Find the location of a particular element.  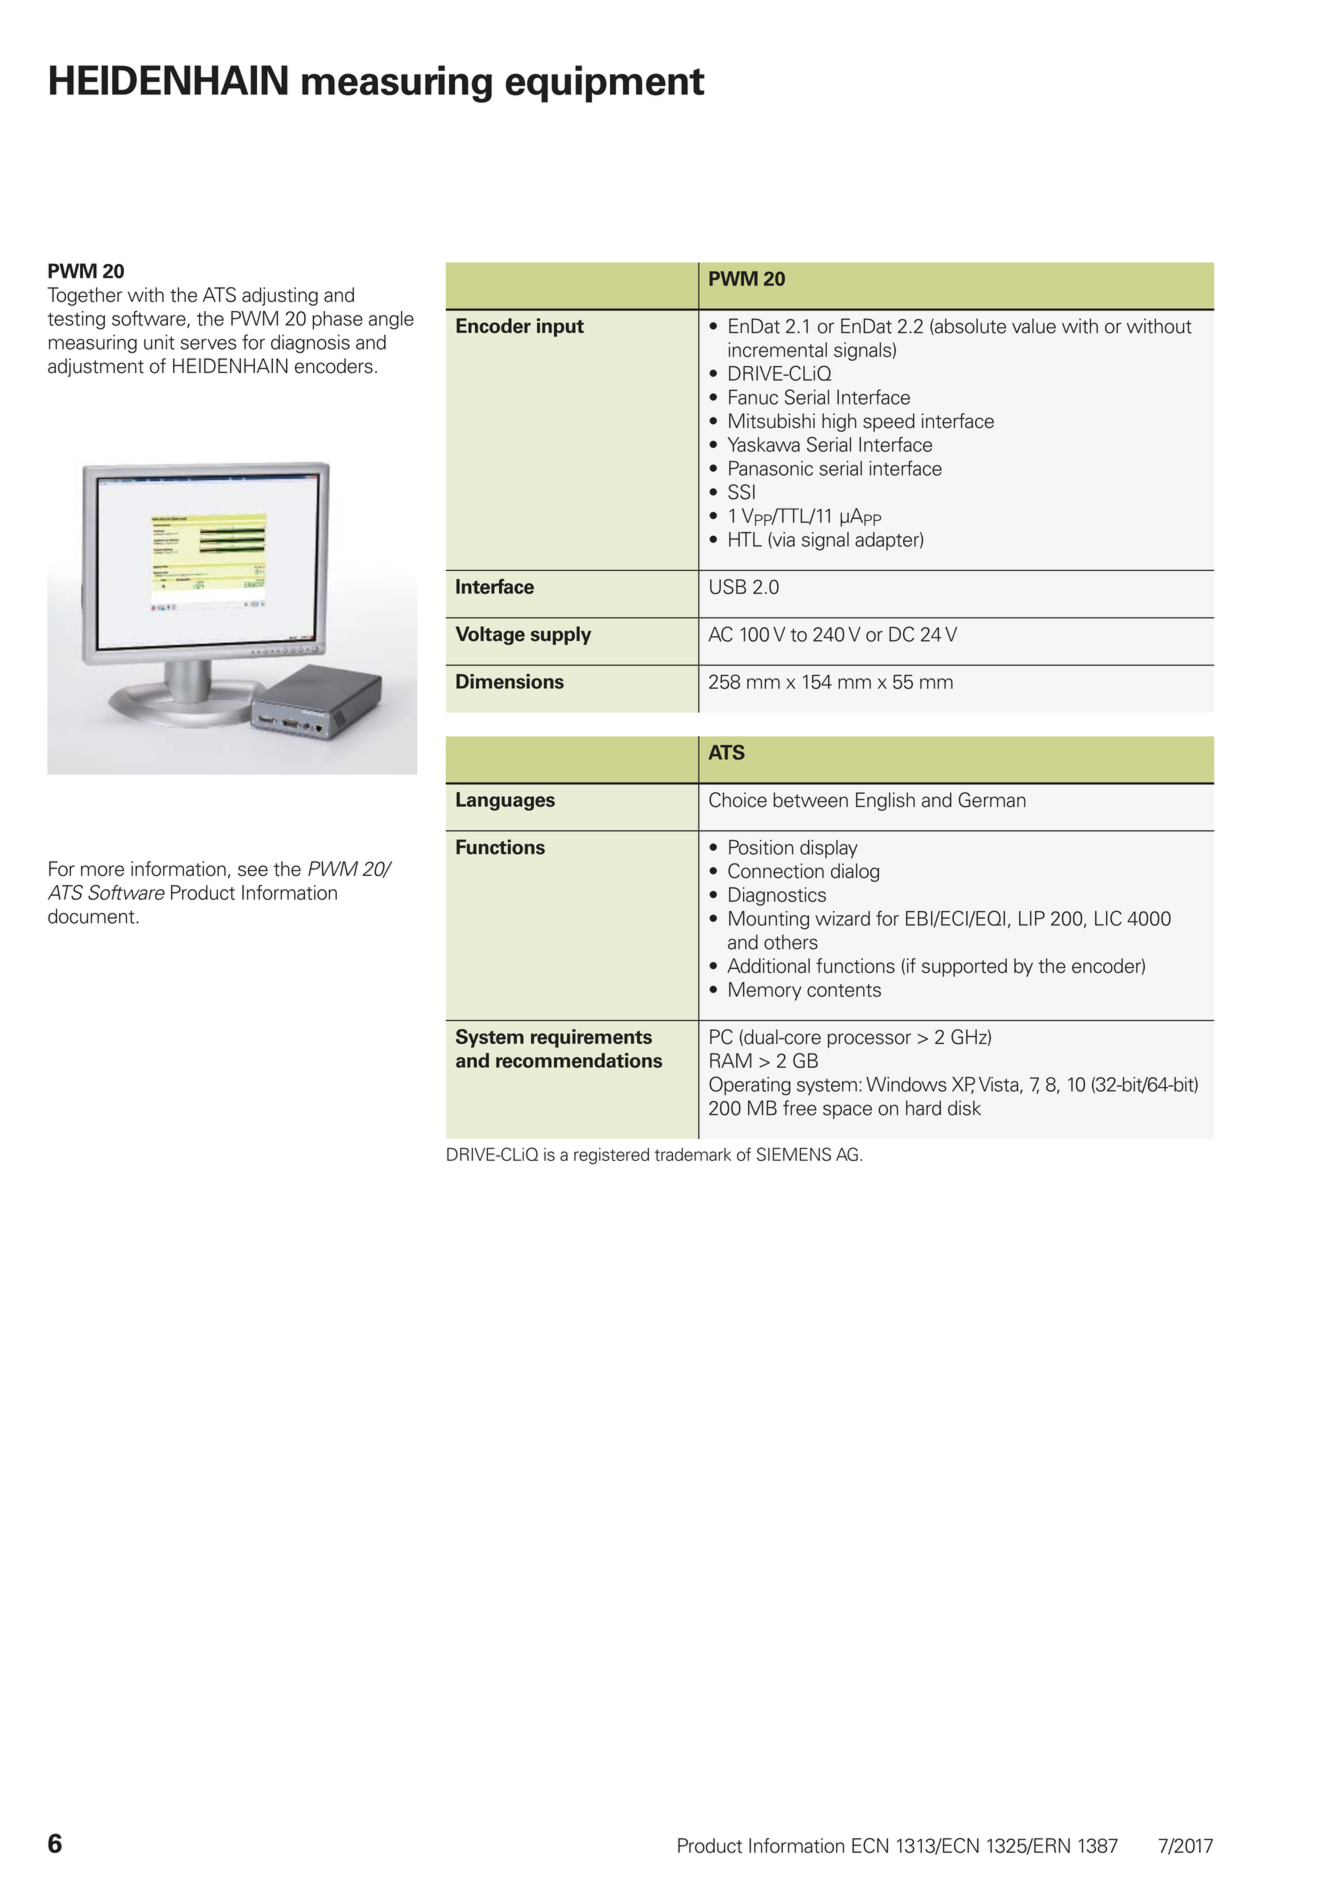

speed is located at coordinates (889, 422).
